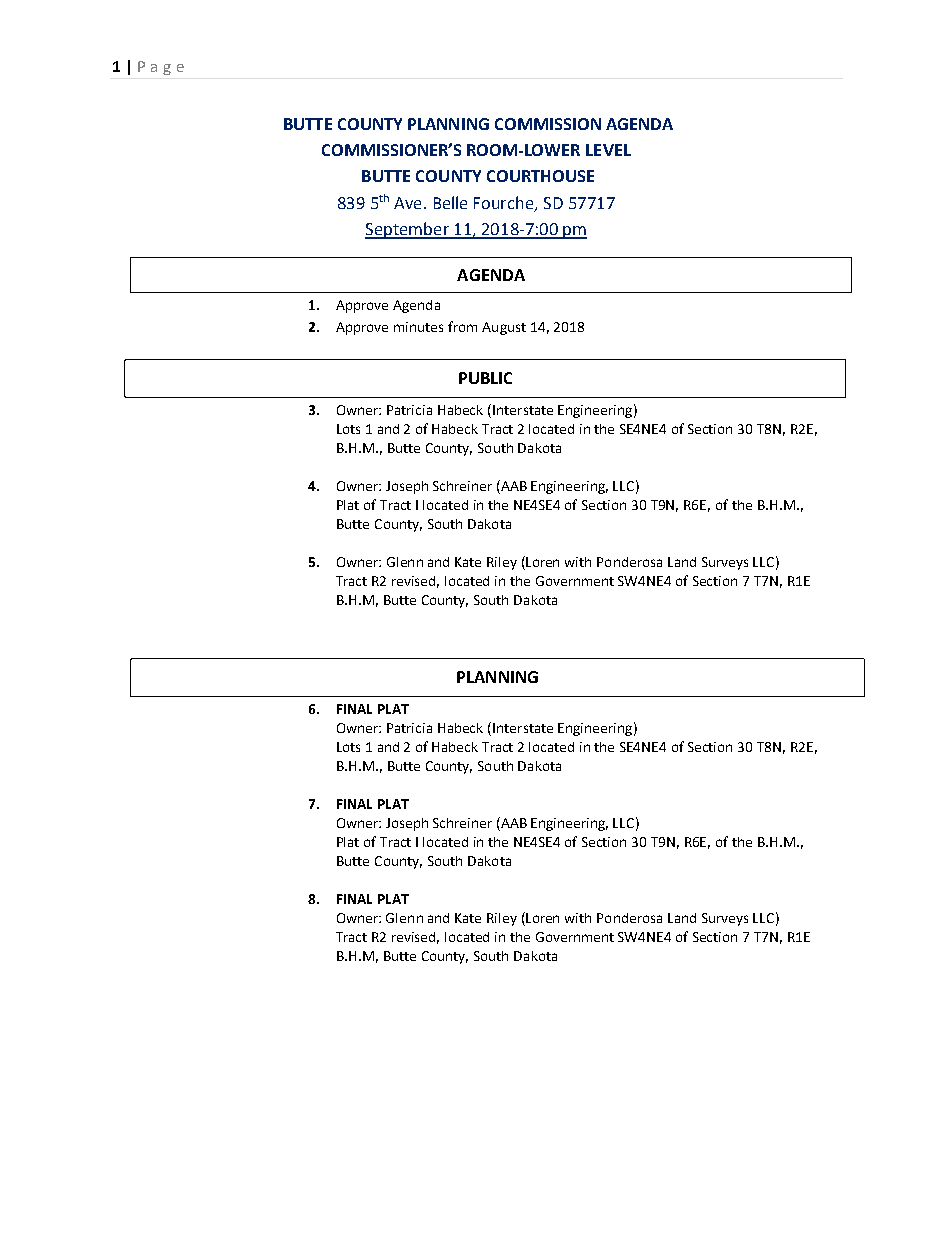 The height and width of the page is (1233, 952). Describe the element at coordinates (462, 326) in the page. I see `from` at that location.
